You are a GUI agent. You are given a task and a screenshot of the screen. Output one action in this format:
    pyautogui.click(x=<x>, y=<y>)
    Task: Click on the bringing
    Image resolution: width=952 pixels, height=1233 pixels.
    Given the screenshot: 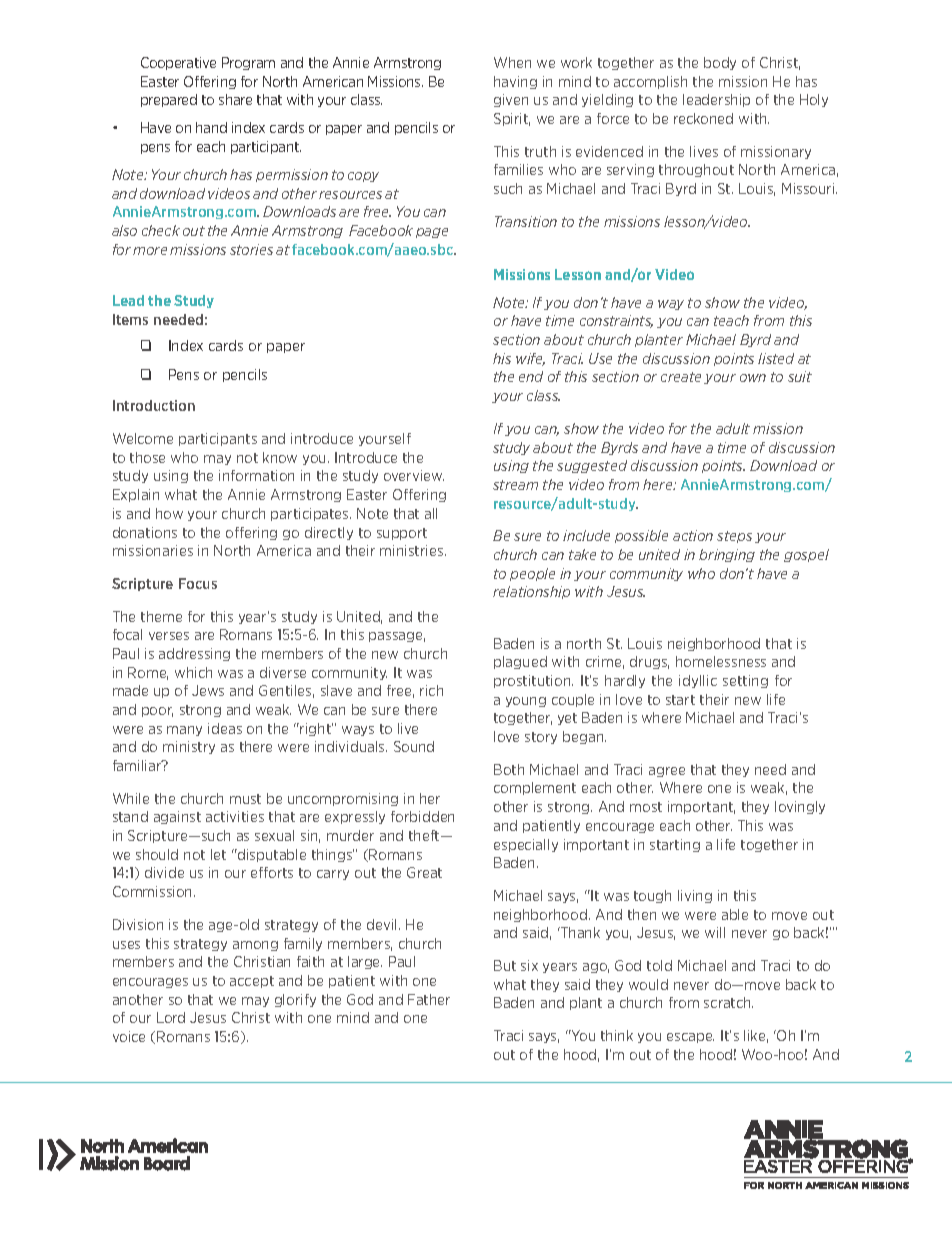 What is the action you would take?
    pyautogui.click(x=727, y=555)
